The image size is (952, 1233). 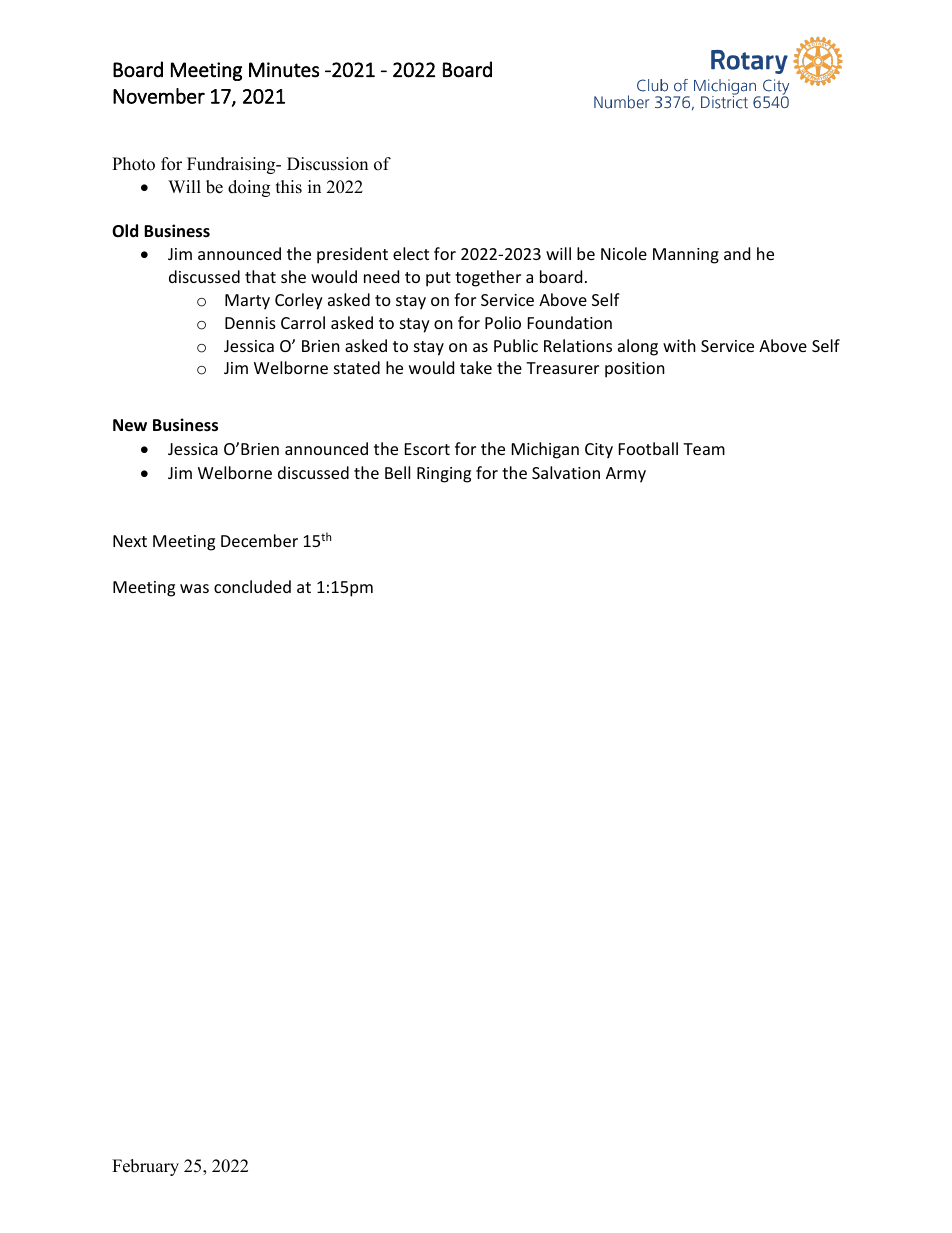 What do you see at coordinates (648, 448) in the page?
I see `Football` at bounding box center [648, 448].
